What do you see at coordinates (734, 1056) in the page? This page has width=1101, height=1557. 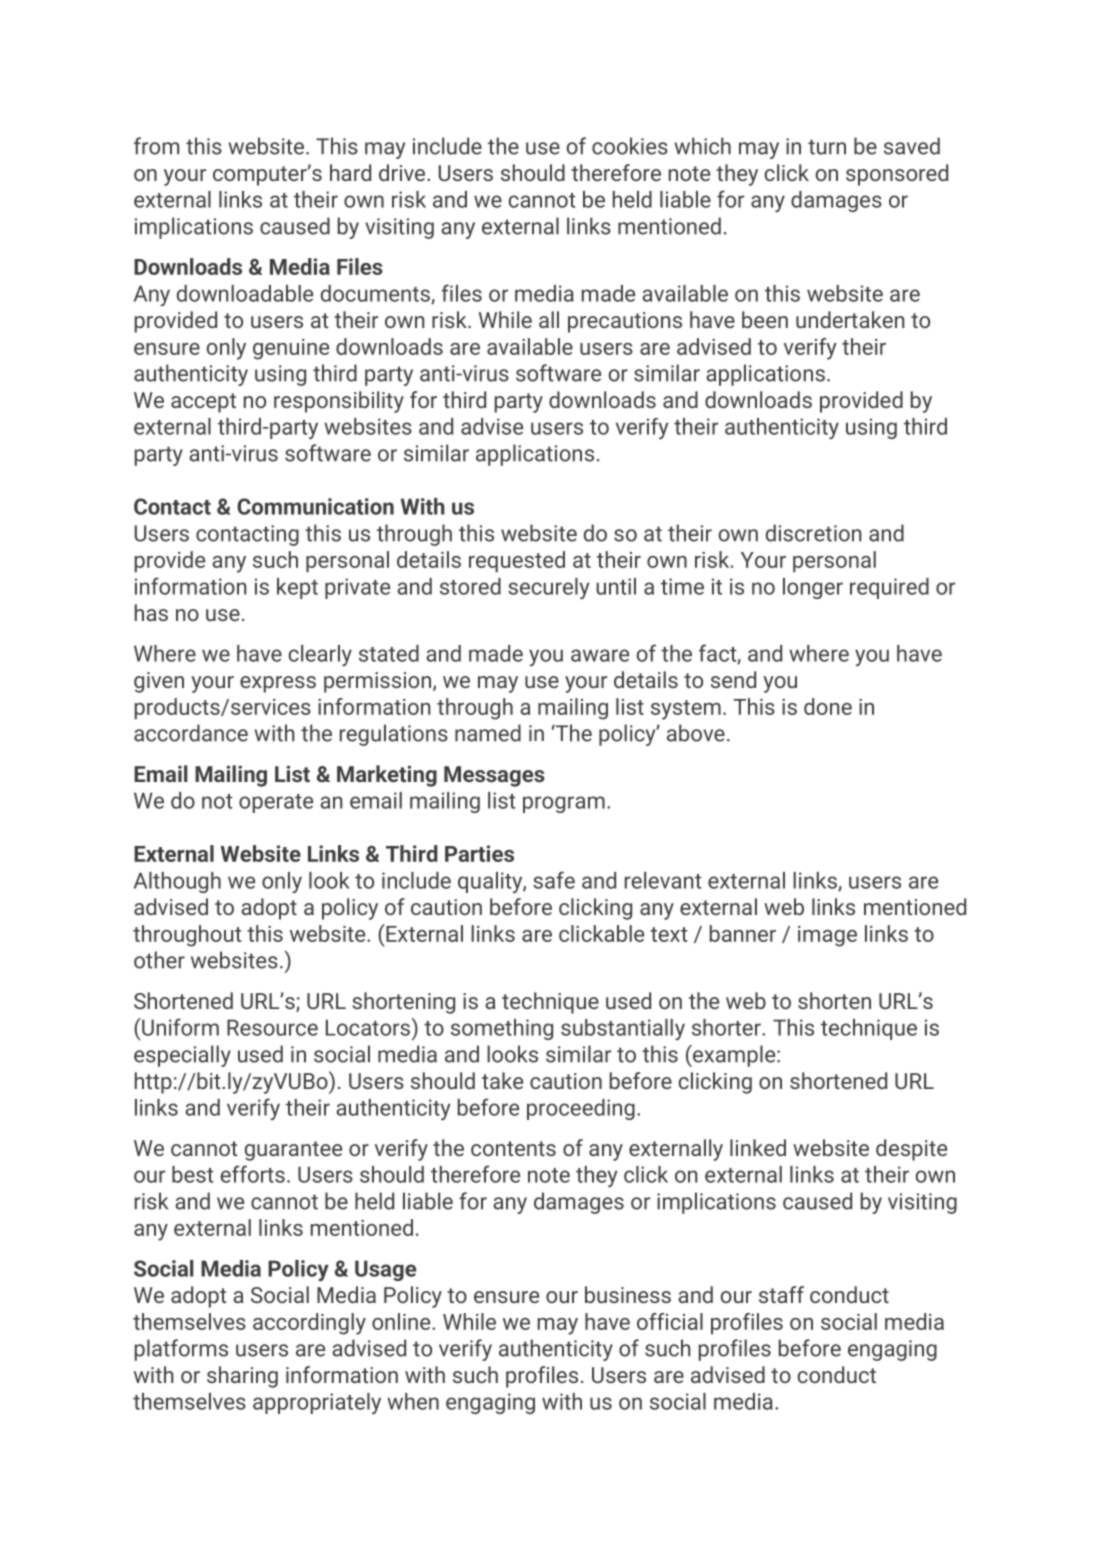 I see `example` at bounding box center [734, 1056].
